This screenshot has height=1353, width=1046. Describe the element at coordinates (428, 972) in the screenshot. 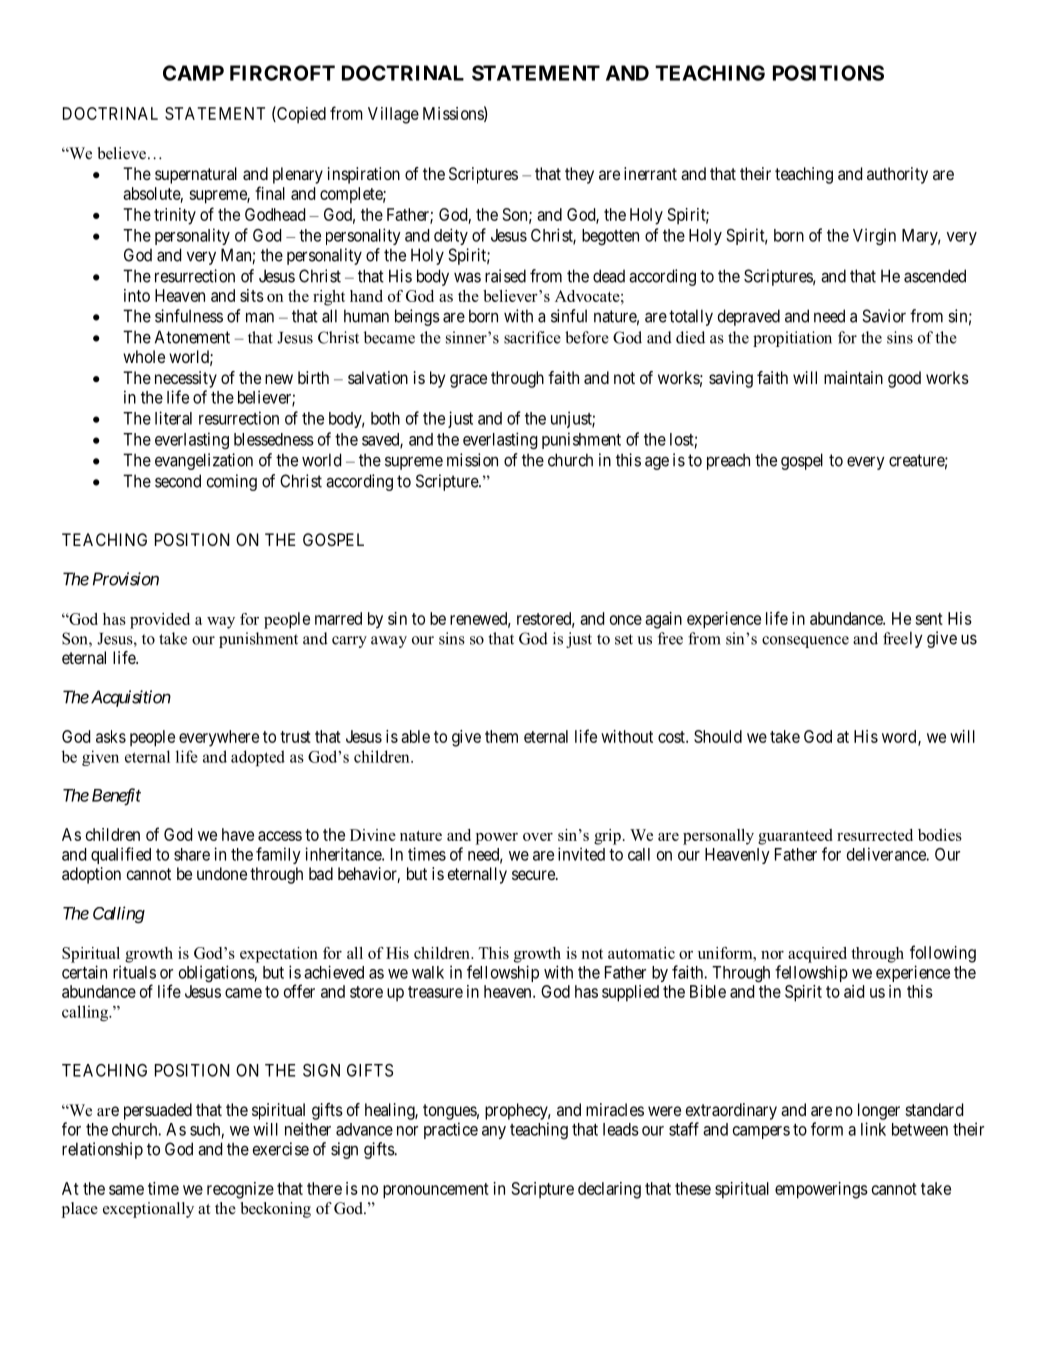

I see `walk` at that location.
